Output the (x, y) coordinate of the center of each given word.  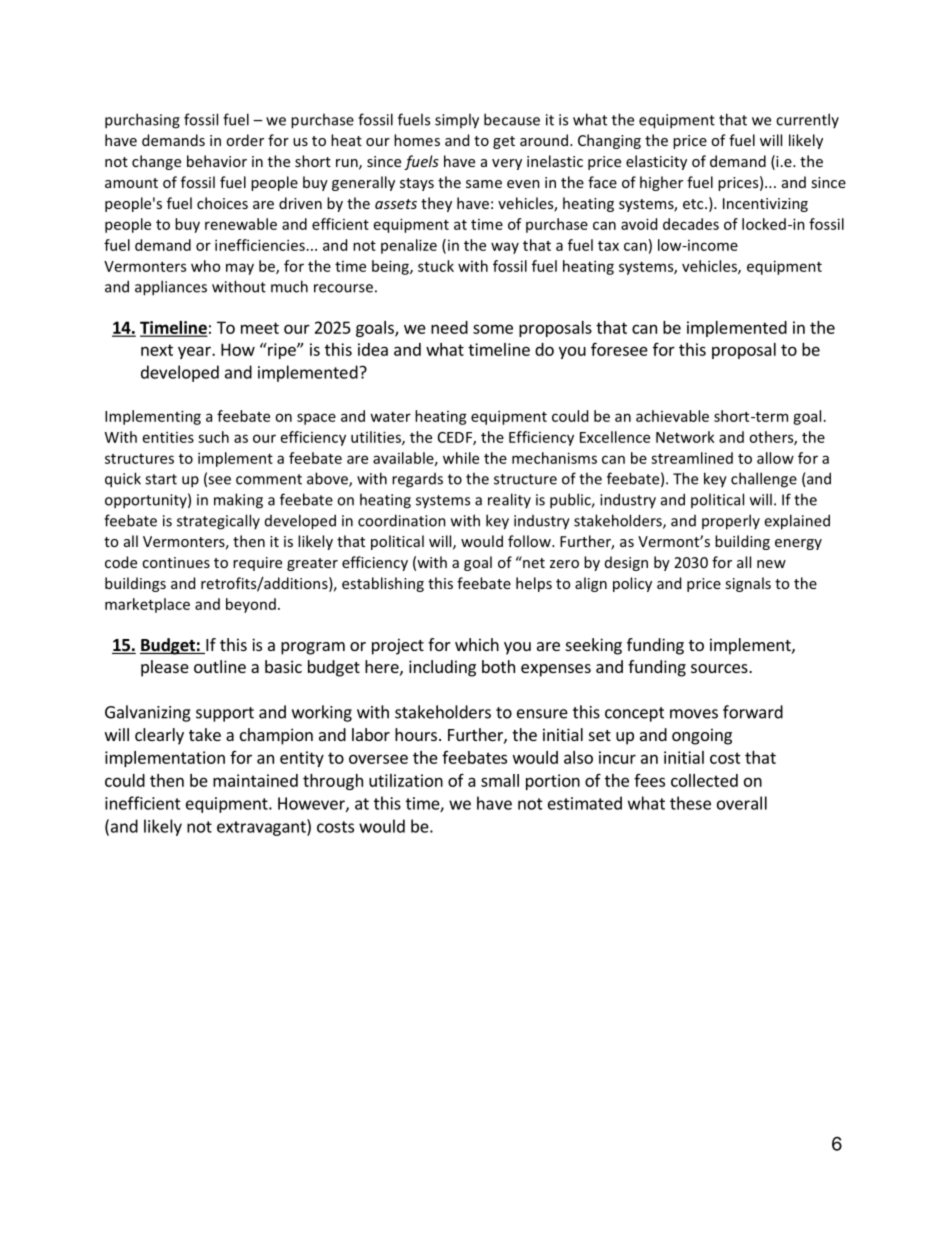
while (461, 458)
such (213, 437)
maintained (255, 780)
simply (457, 121)
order (245, 140)
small (500, 780)
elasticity (656, 162)
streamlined (692, 458)
